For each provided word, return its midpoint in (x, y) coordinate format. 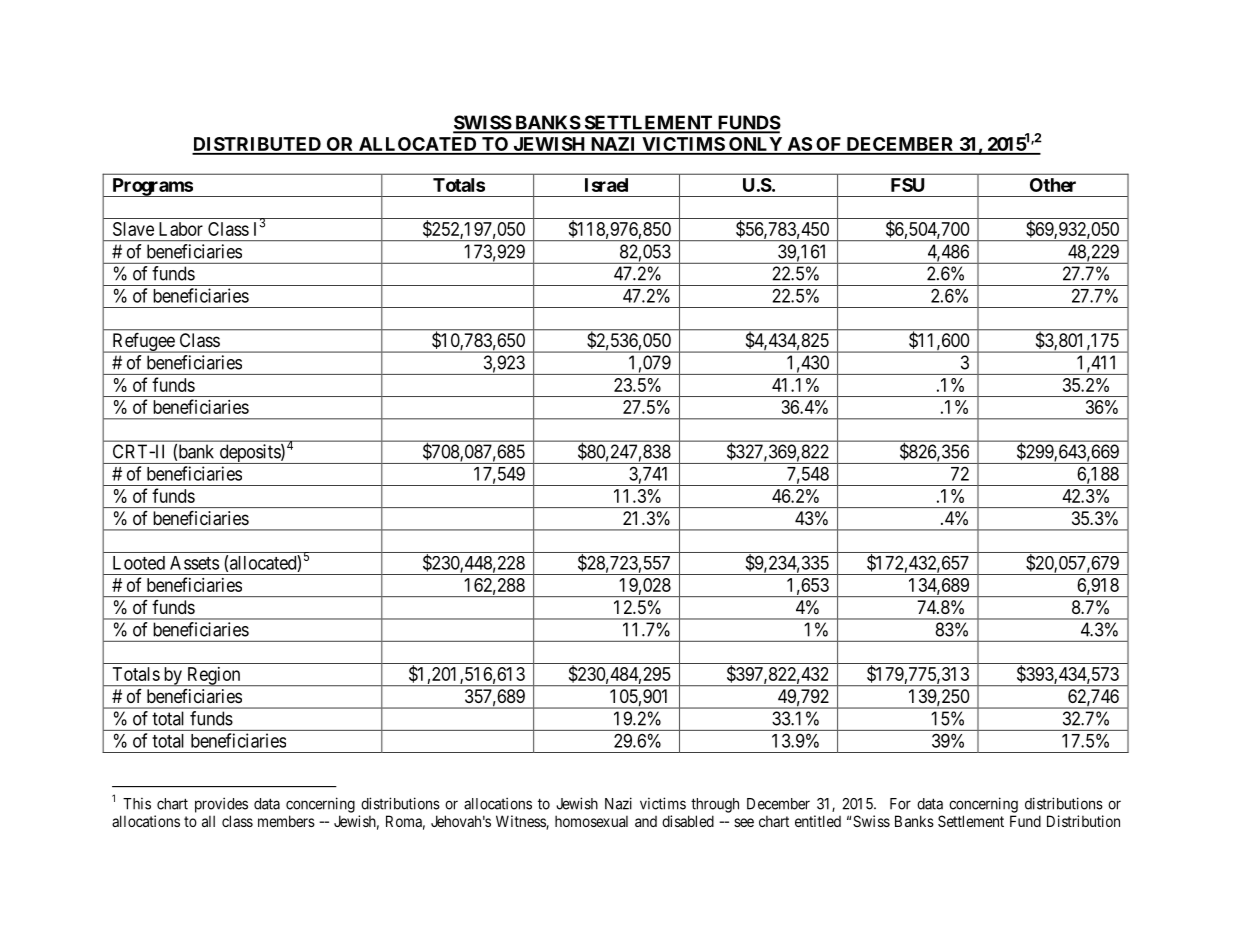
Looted (139, 563)
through (715, 805)
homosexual (591, 821)
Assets (194, 563)
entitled (818, 821)
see (744, 822)
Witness (521, 822)
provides (221, 805)
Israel (606, 185)
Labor (181, 229)
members (286, 821)
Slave (133, 229)
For (900, 804)
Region (213, 676)
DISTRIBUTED (257, 145)
